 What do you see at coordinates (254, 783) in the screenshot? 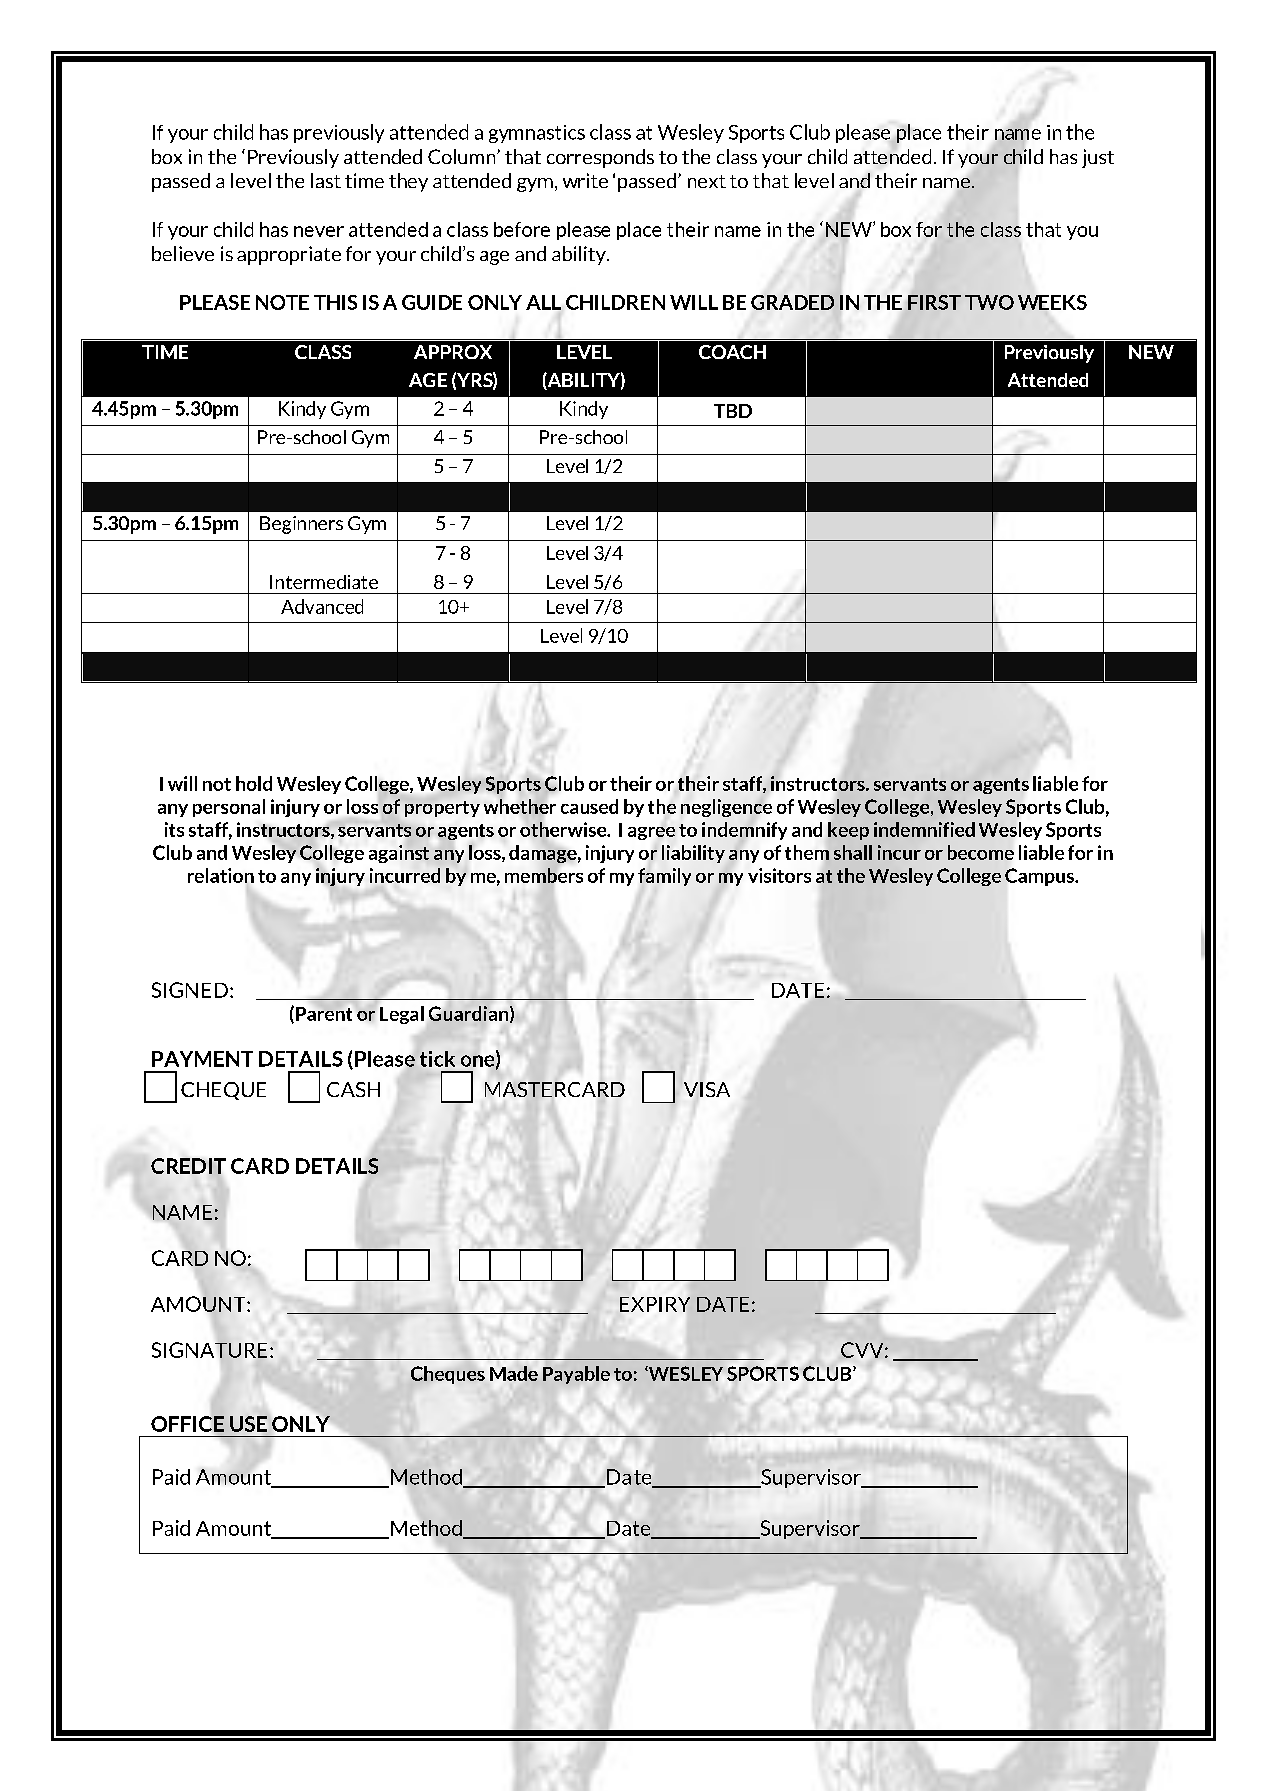
I see `hold` at bounding box center [254, 783].
